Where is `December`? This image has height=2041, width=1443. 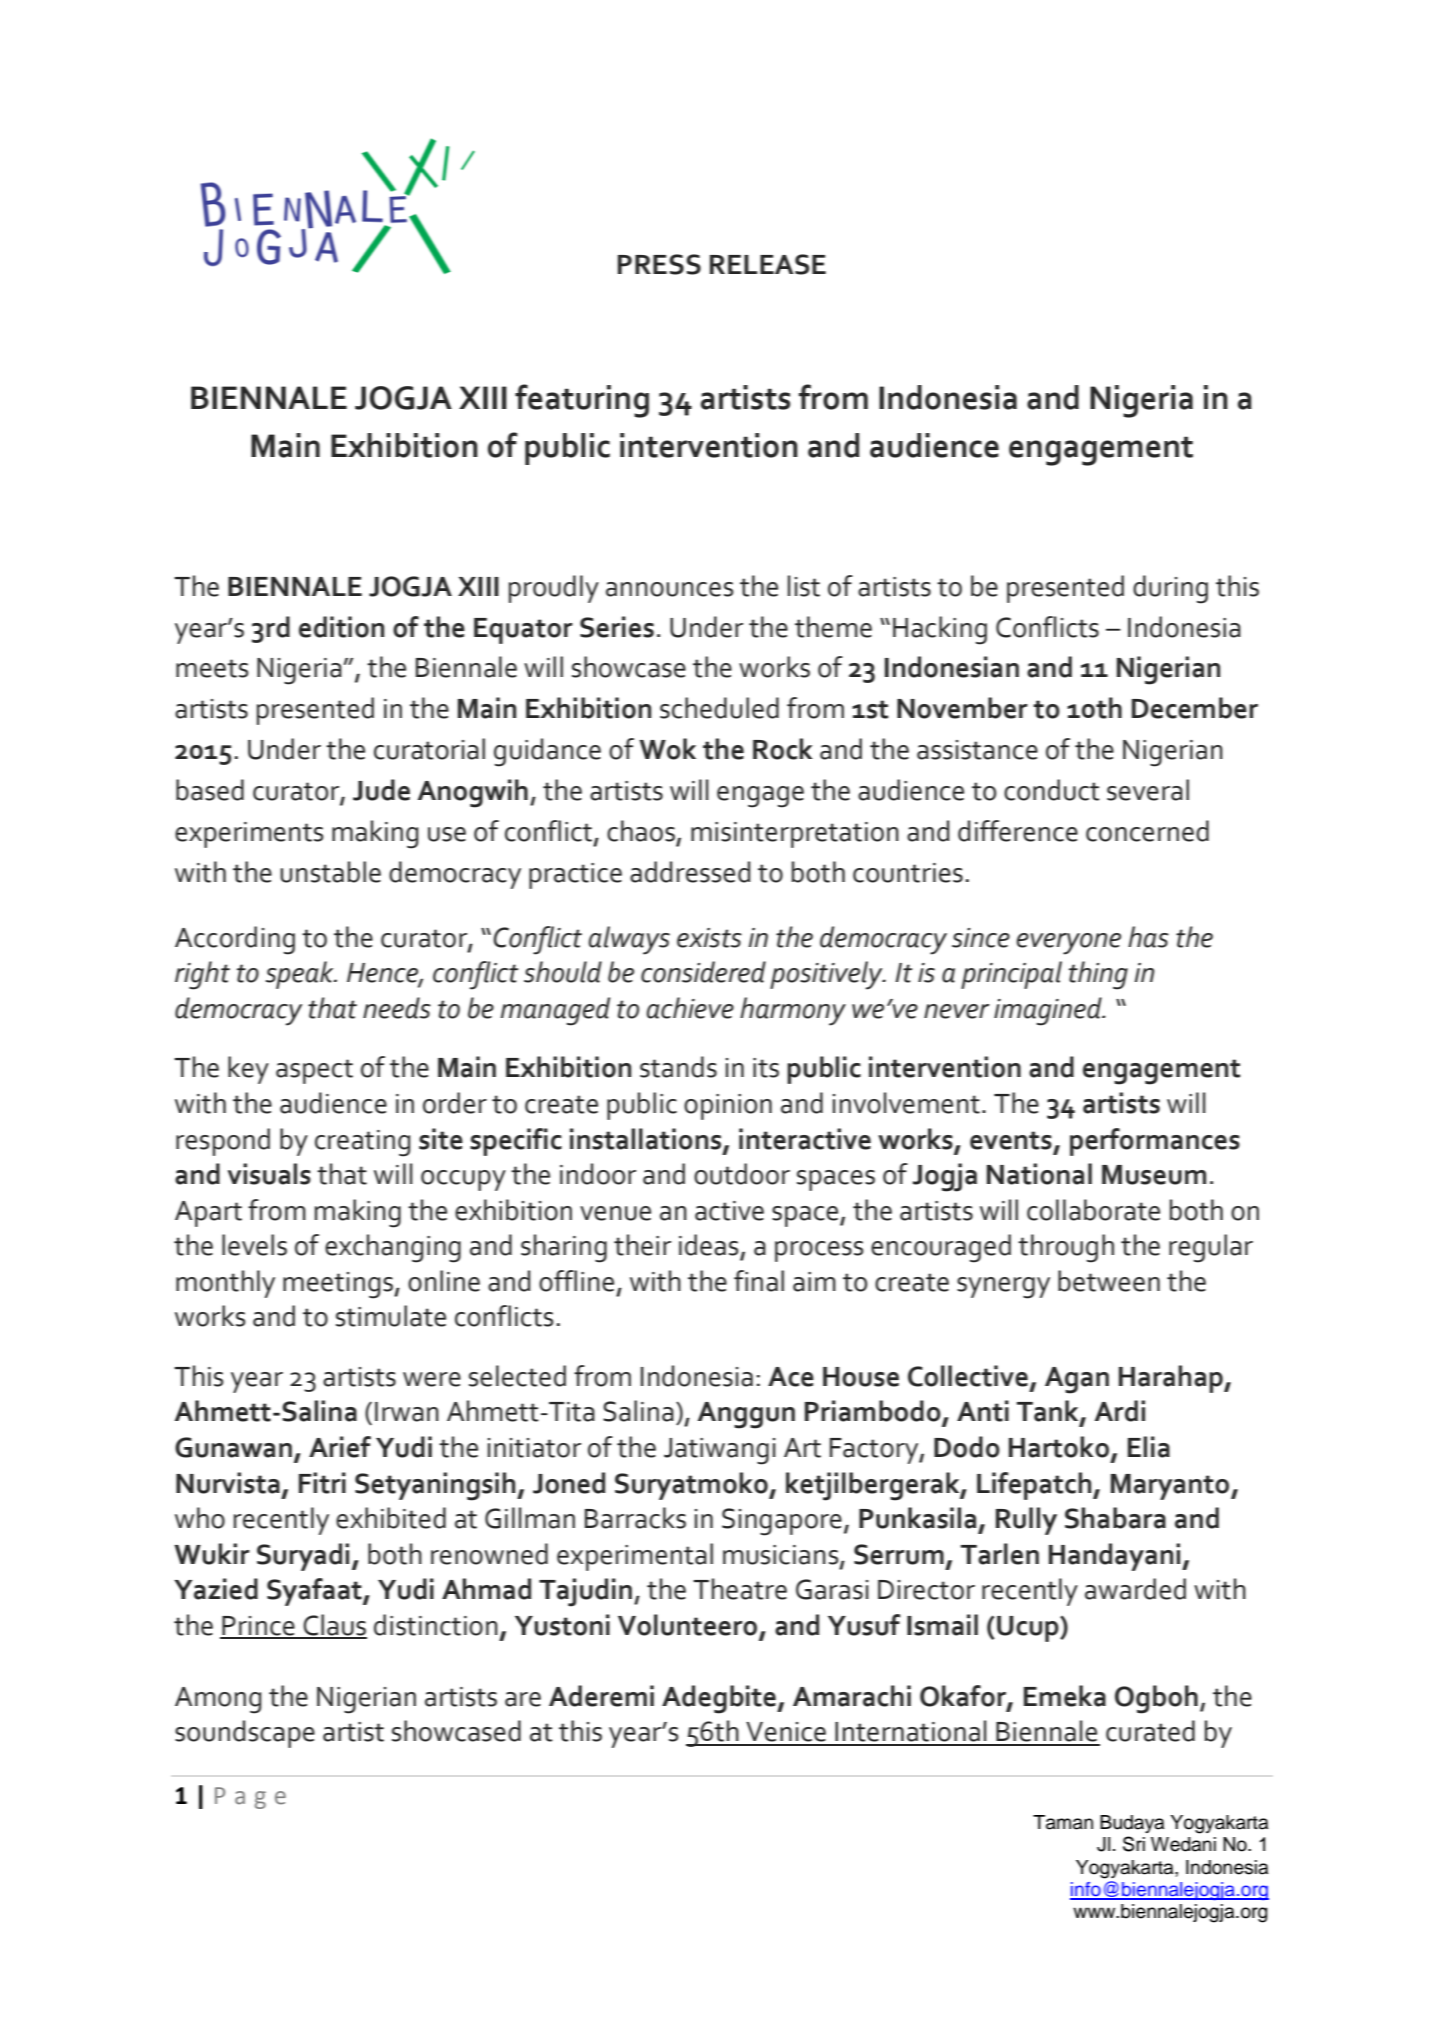 December is located at coordinates (1195, 708).
